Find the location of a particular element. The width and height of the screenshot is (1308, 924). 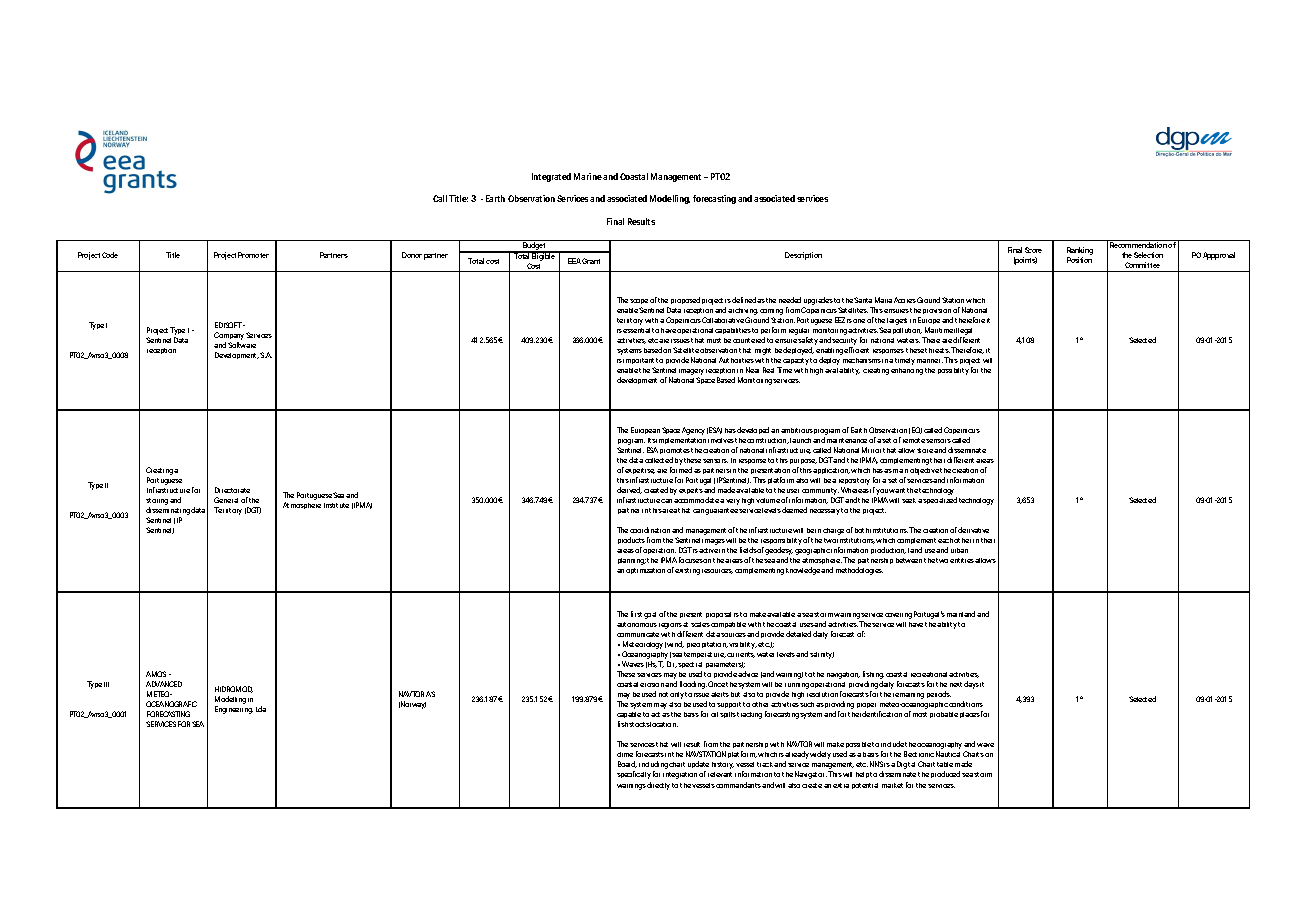

Engineering is located at coordinates (234, 710).
